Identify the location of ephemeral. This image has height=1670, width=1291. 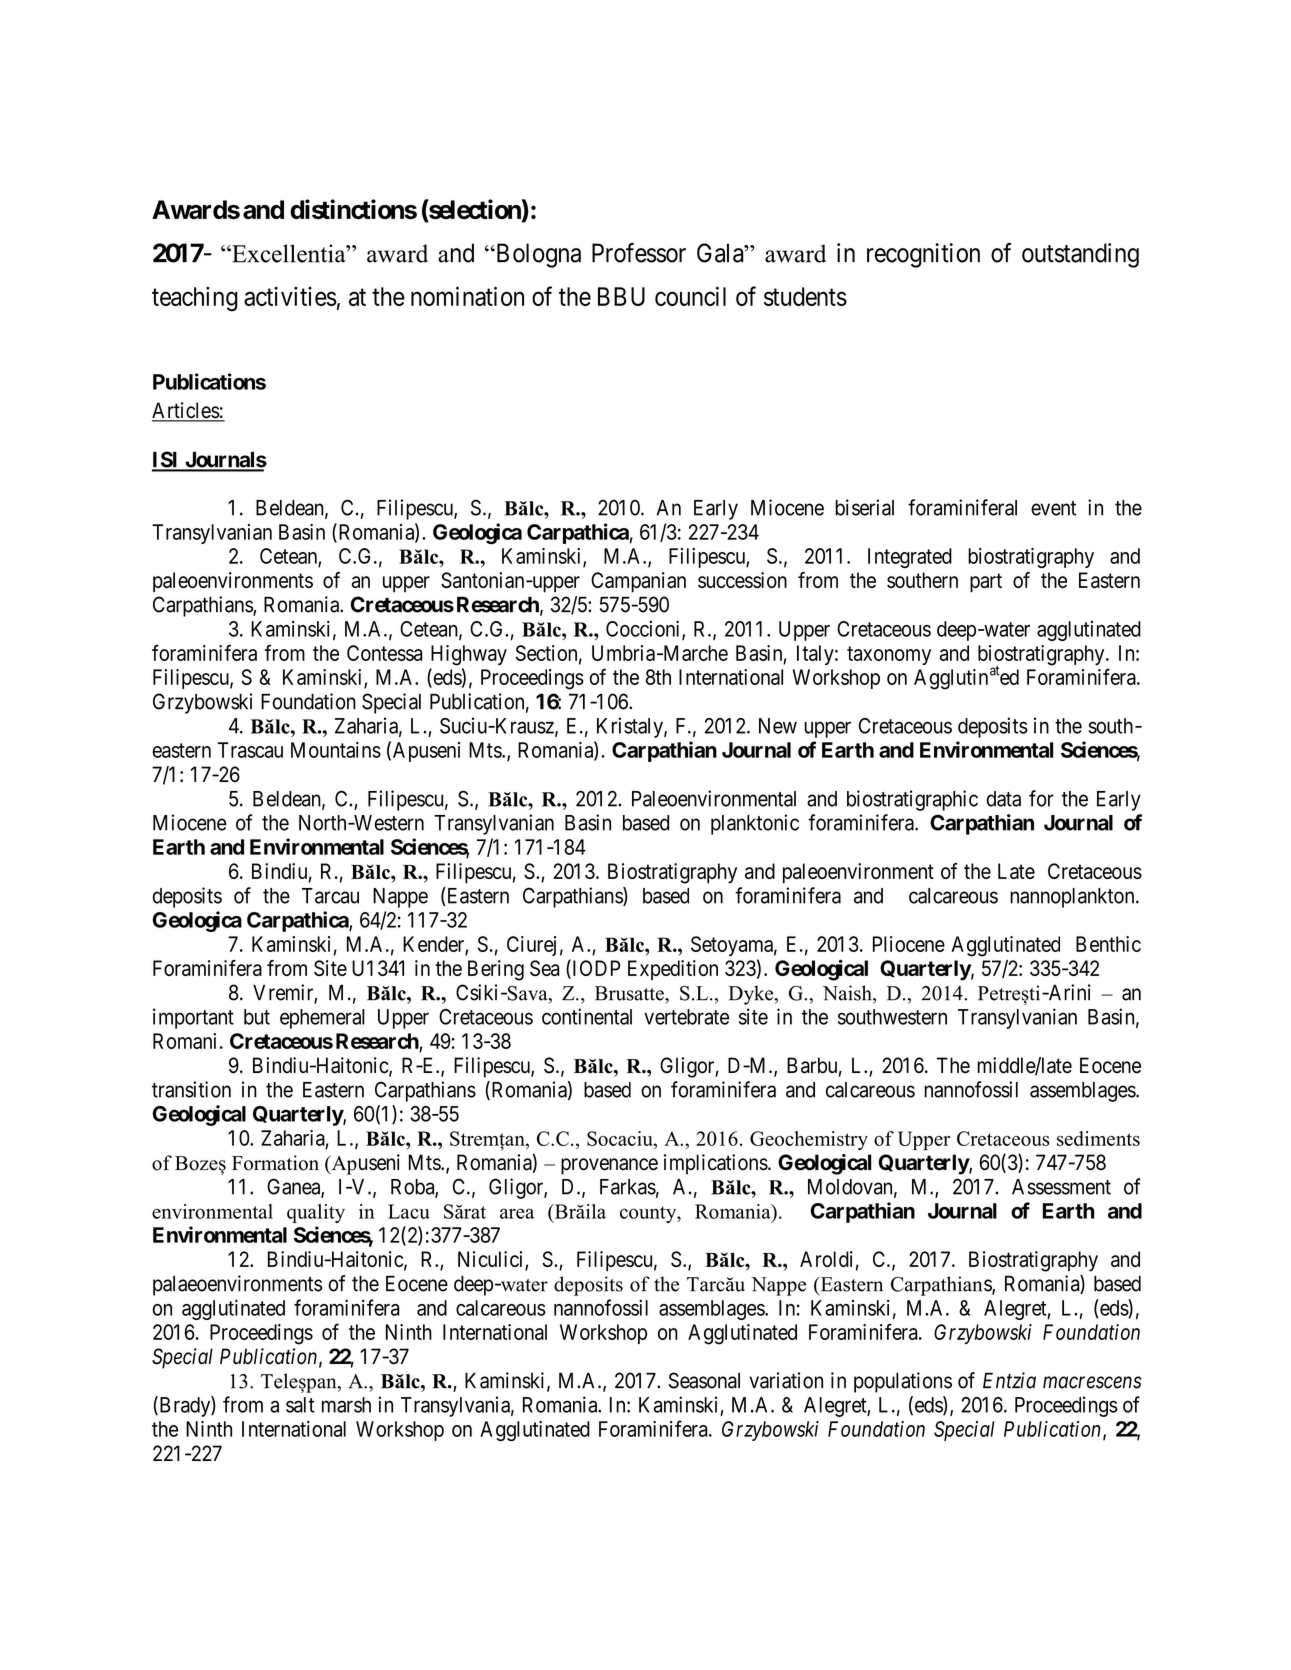
(322, 1019).
